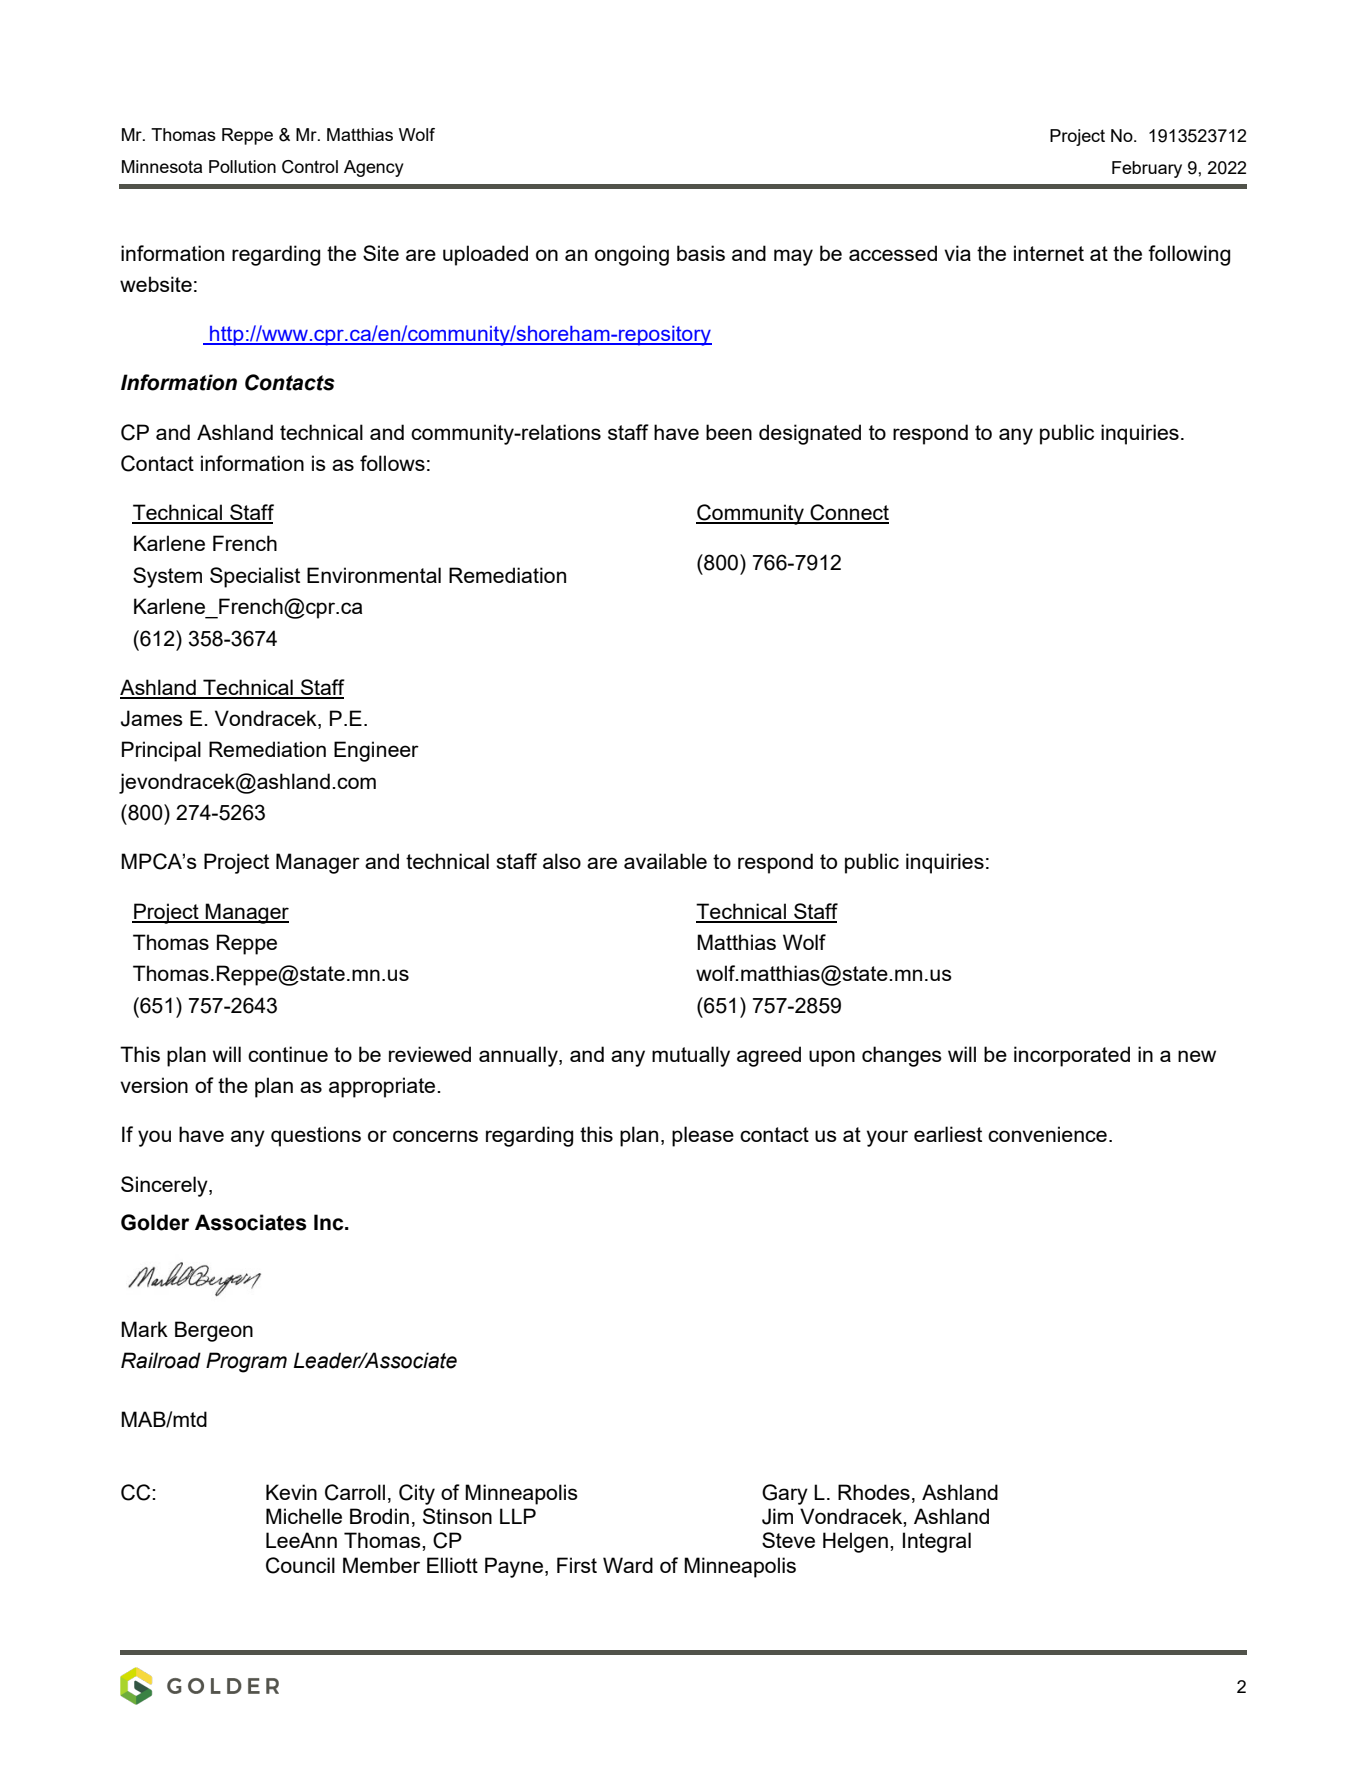 The width and height of the page is (1370, 1773). I want to click on Integral, so click(937, 1542).
